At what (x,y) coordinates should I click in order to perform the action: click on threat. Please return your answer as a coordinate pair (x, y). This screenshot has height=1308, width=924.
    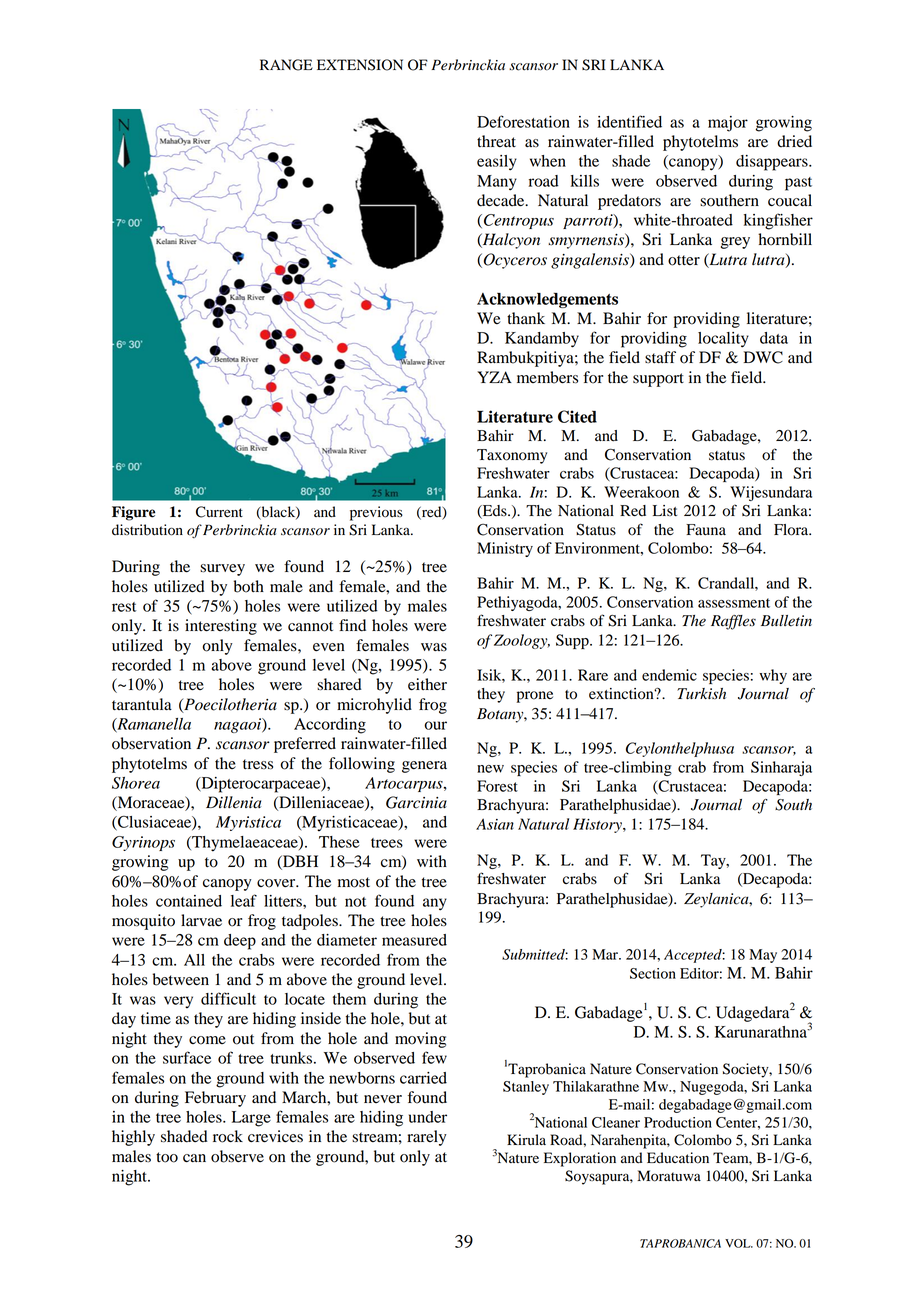
    Looking at the image, I should click on (496, 141).
